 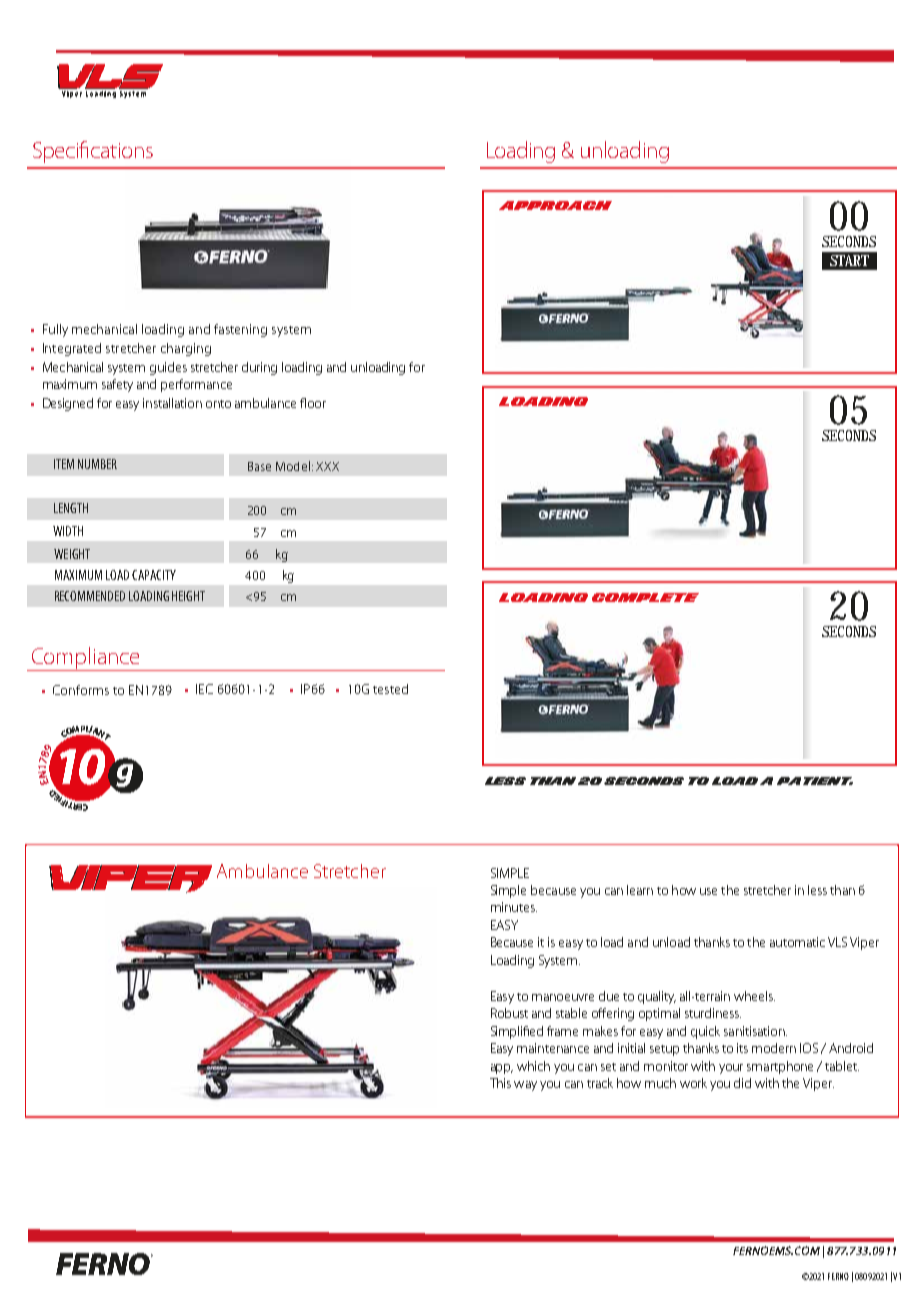 What do you see at coordinates (555, 205) in the image?
I see `approach` at bounding box center [555, 205].
